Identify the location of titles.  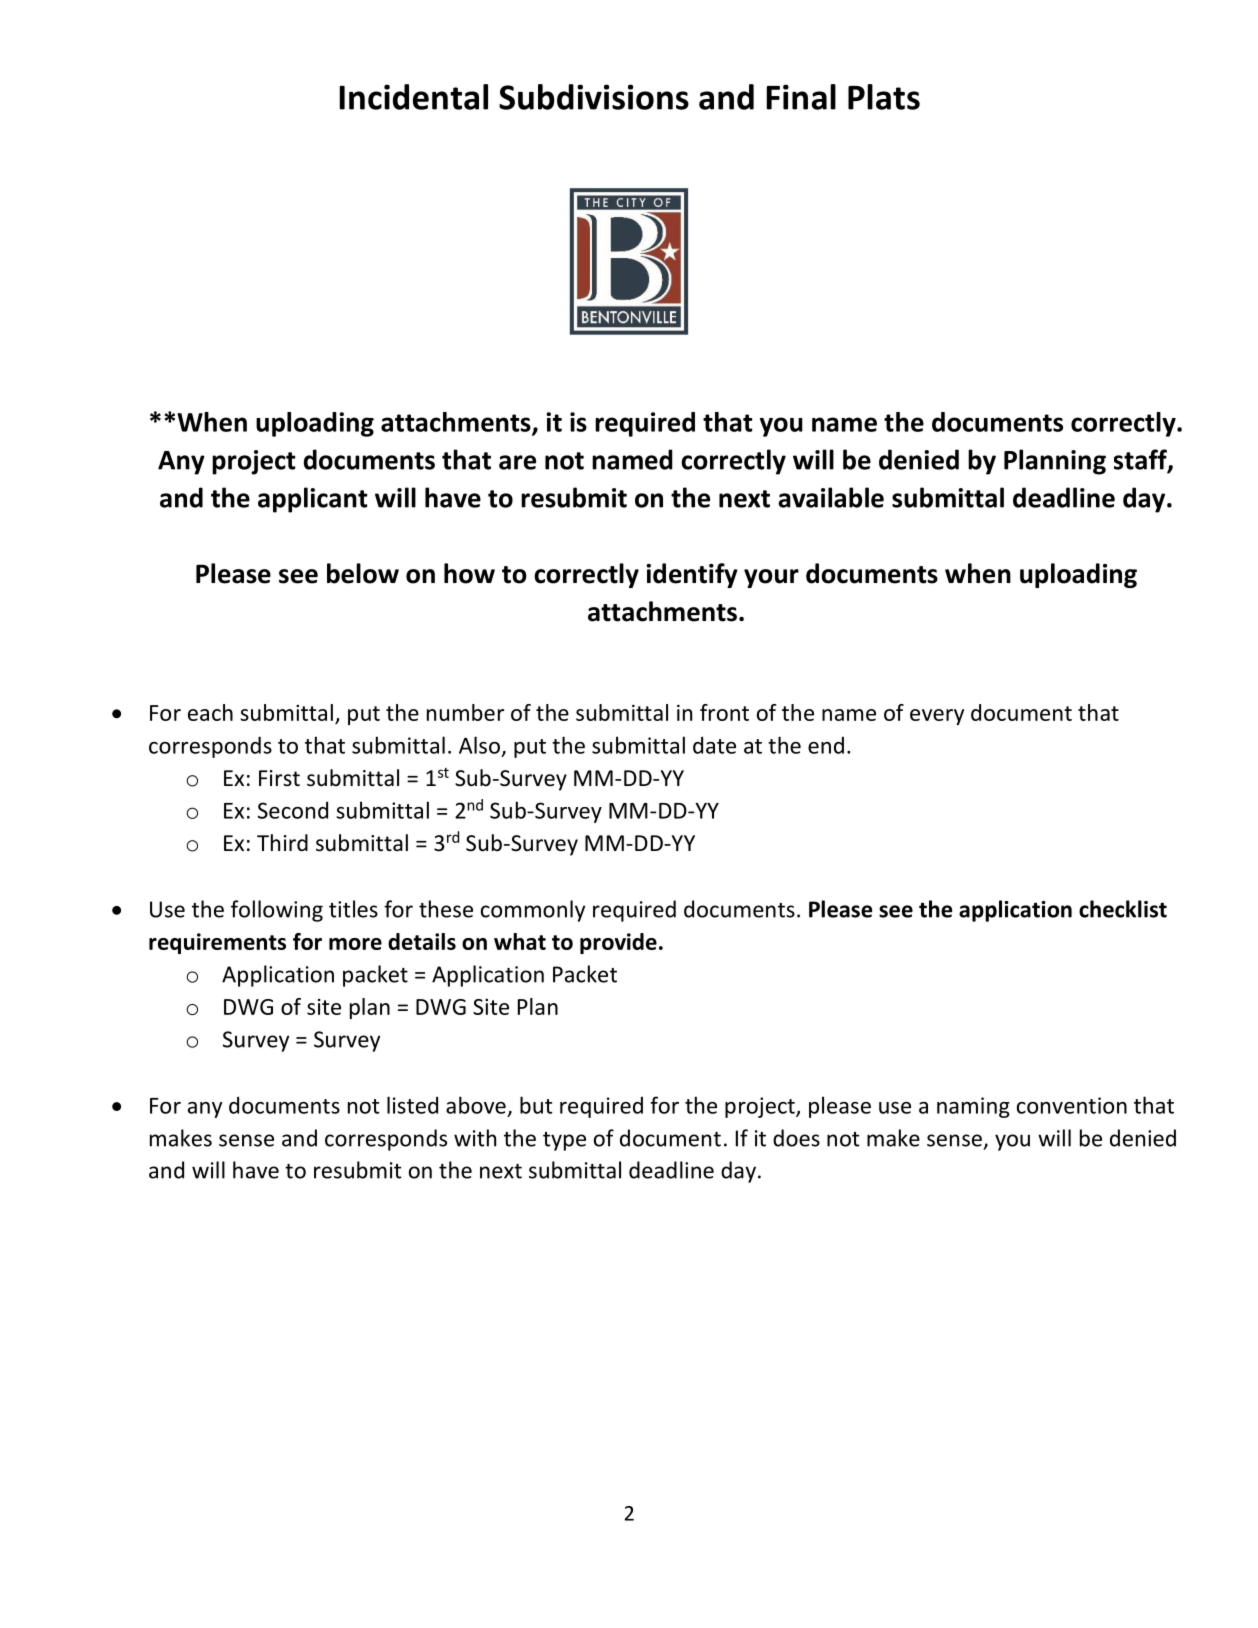
(353, 909).
